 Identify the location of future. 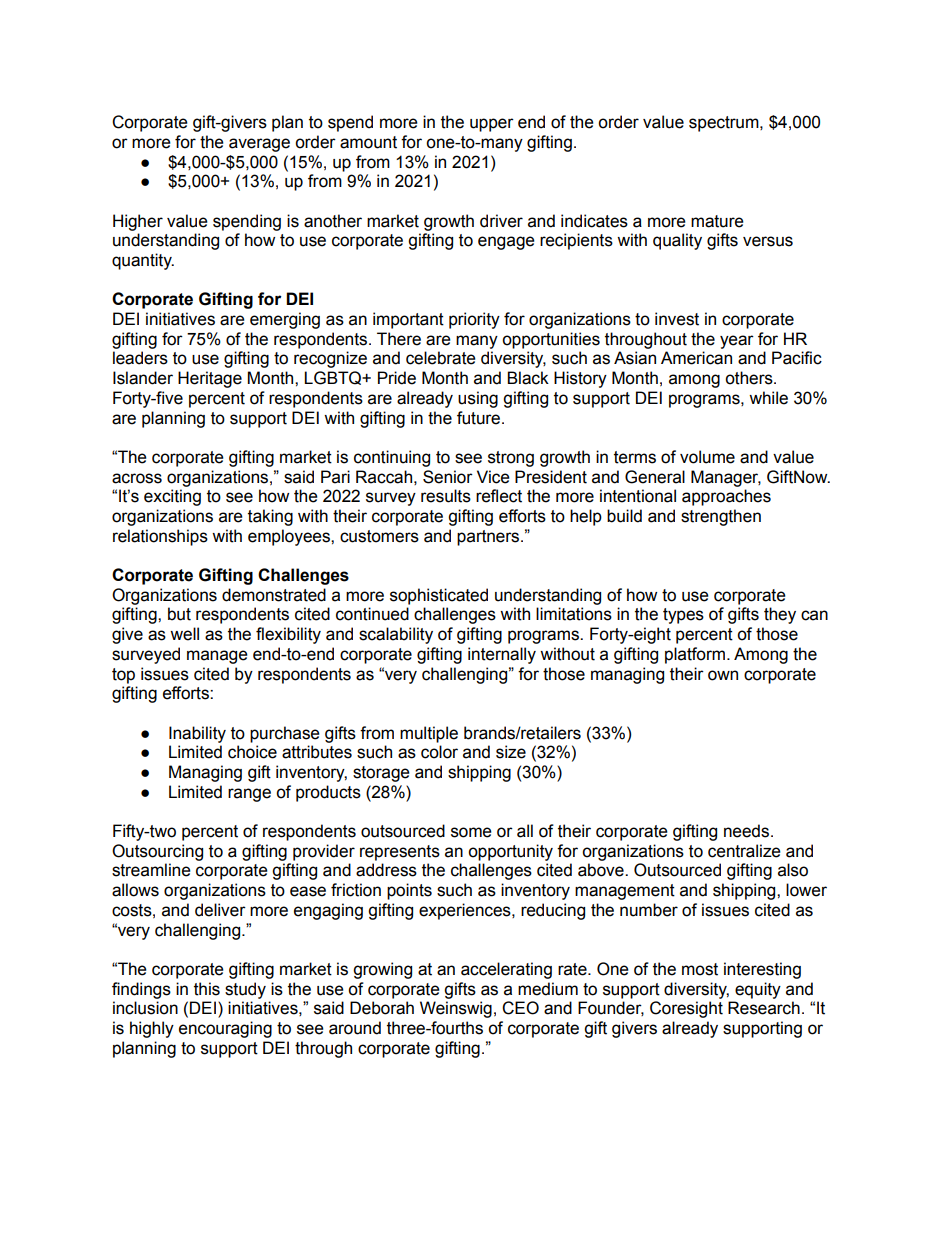
(480, 418).
